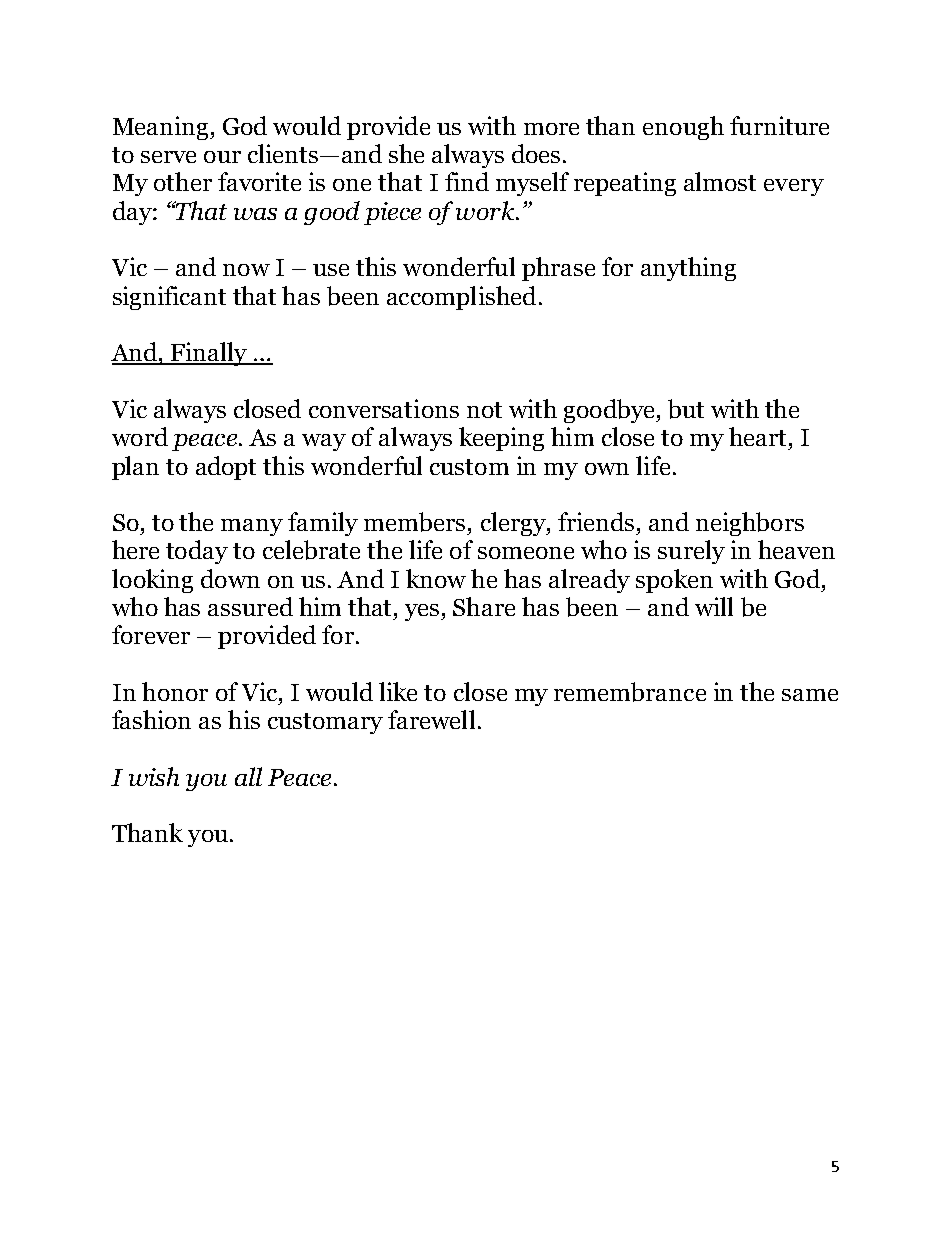 The height and width of the page is (1233, 952). I want to click on farewell, so click(431, 719).
